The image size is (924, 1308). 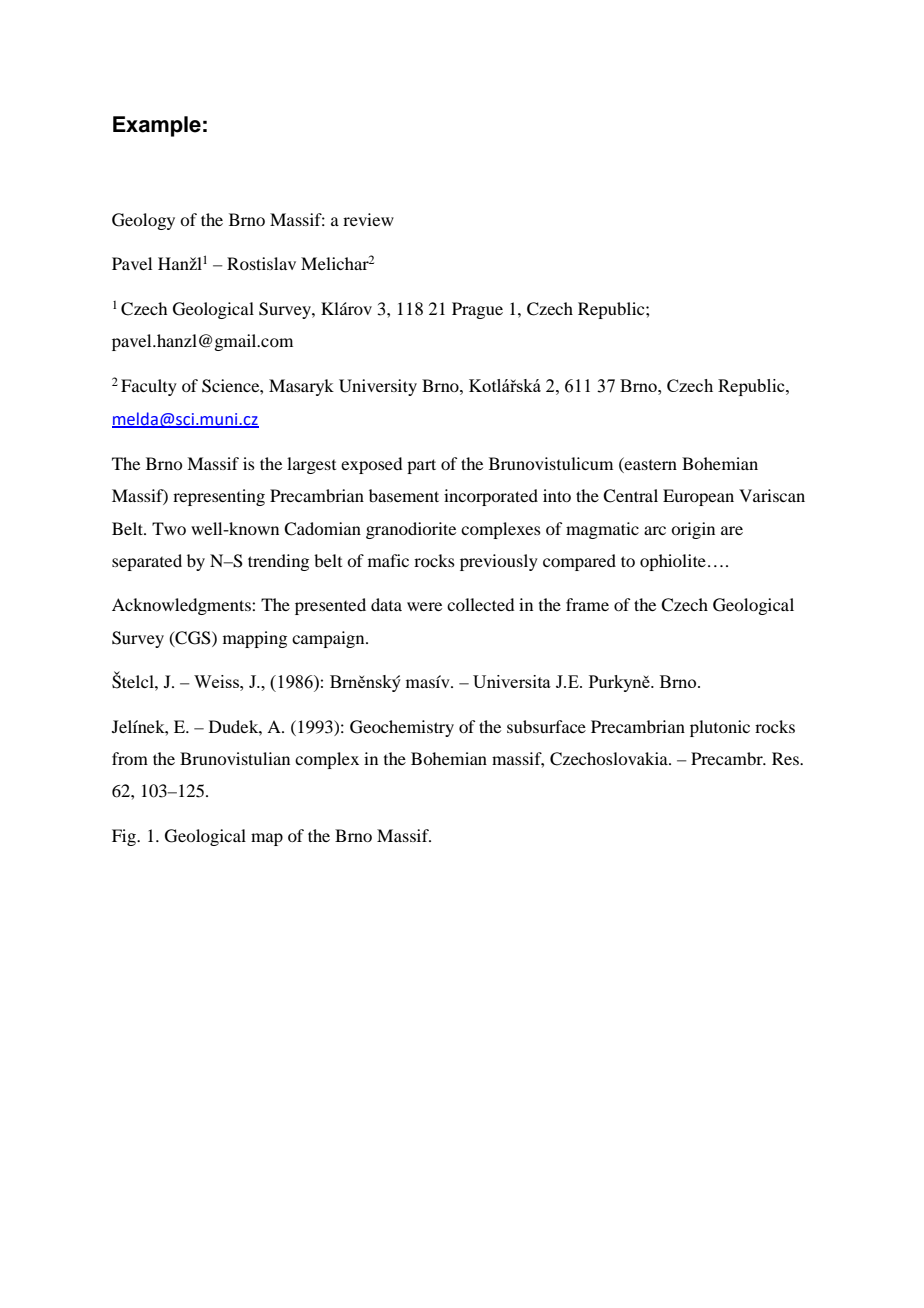 What do you see at coordinates (402, 728) in the screenshot?
I see `Geochemistry` at bounding box center [402, 728].
